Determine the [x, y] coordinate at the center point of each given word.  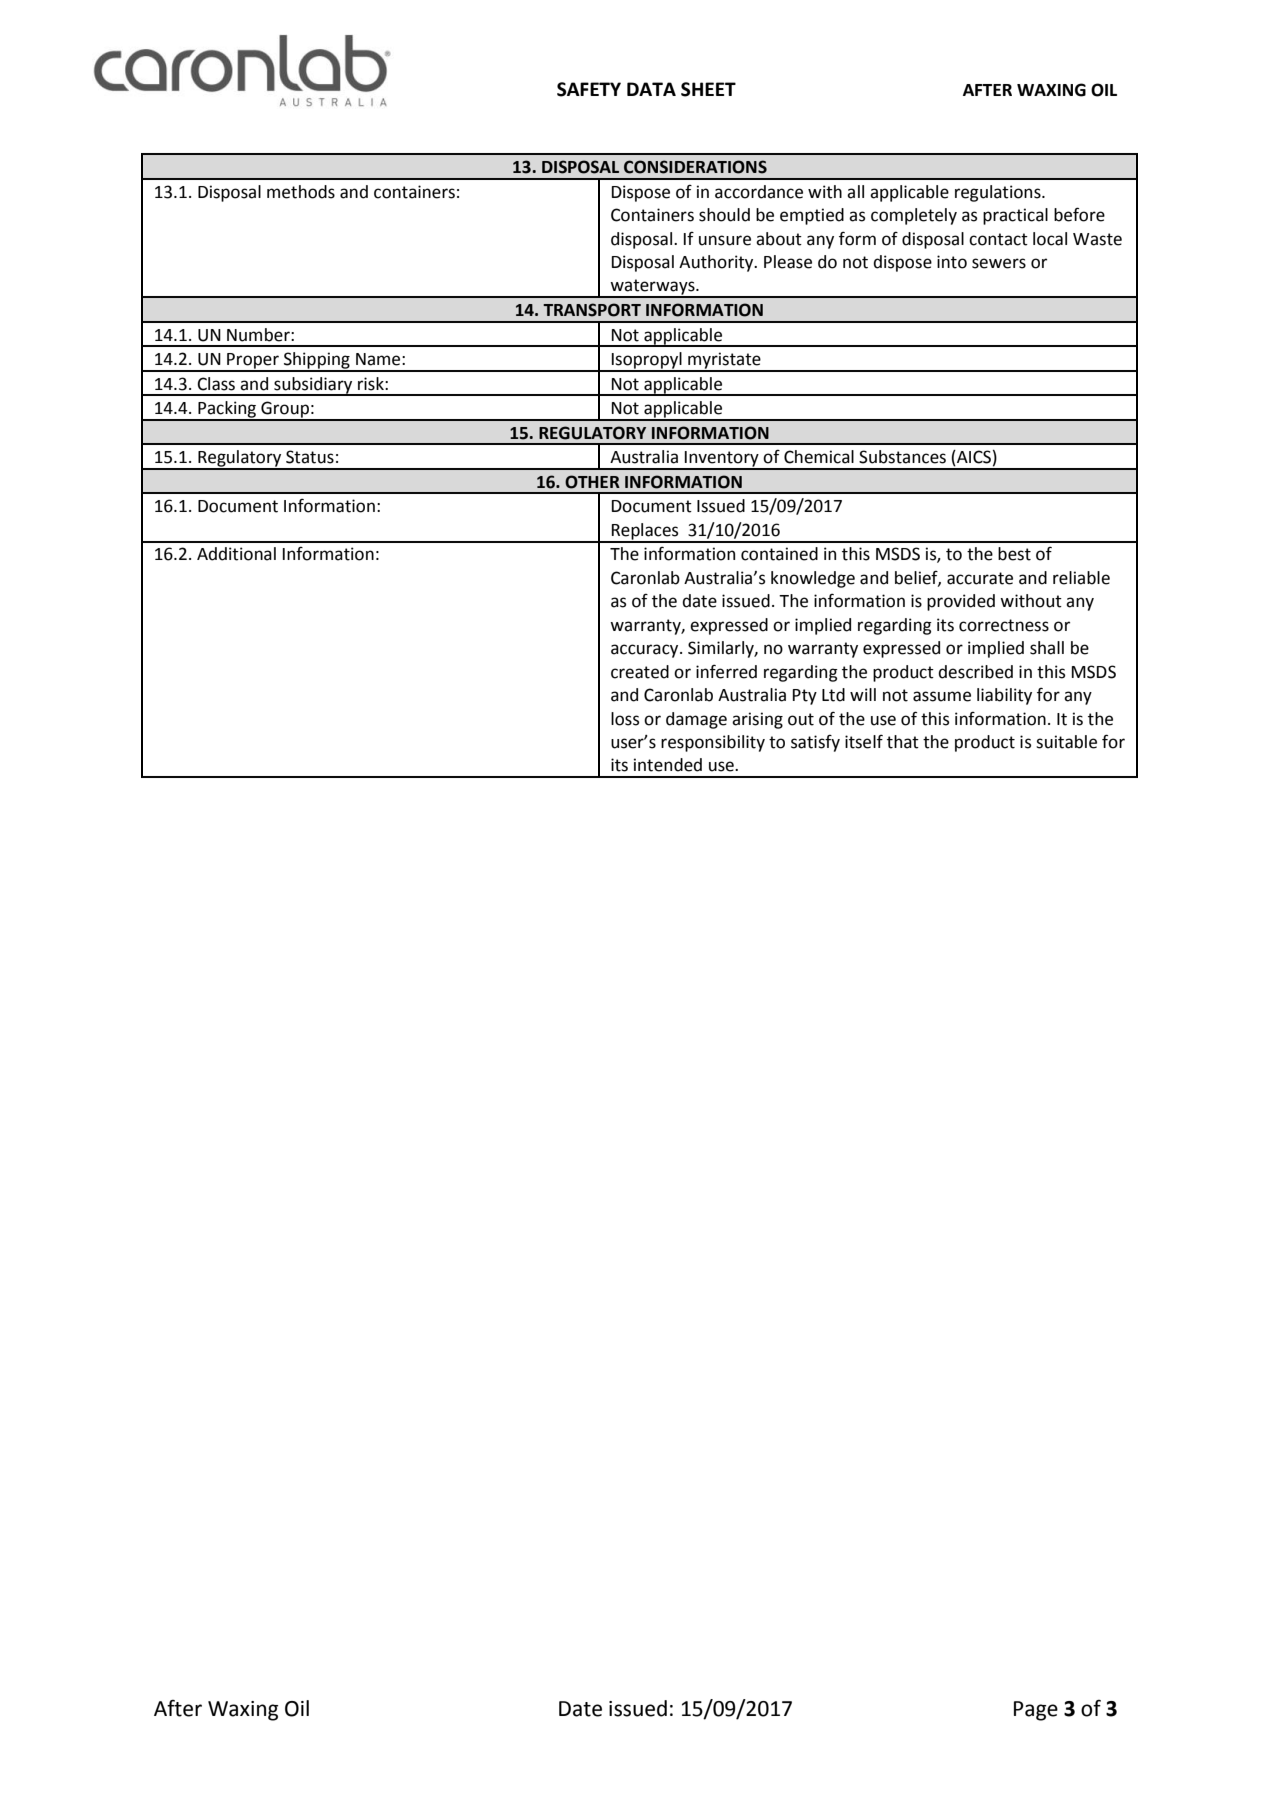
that [903, 742]
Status [310, 457]
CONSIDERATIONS [695, 167]
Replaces [645, 532]
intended [668, 765]
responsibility [713, 743]
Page [1036, 1711]
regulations [999, 193]
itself [864, 741]
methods [301, 192]
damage [696, 720]
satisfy [815, 743]
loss [625, 719]
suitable [1066, 742]
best [1014, 554]
